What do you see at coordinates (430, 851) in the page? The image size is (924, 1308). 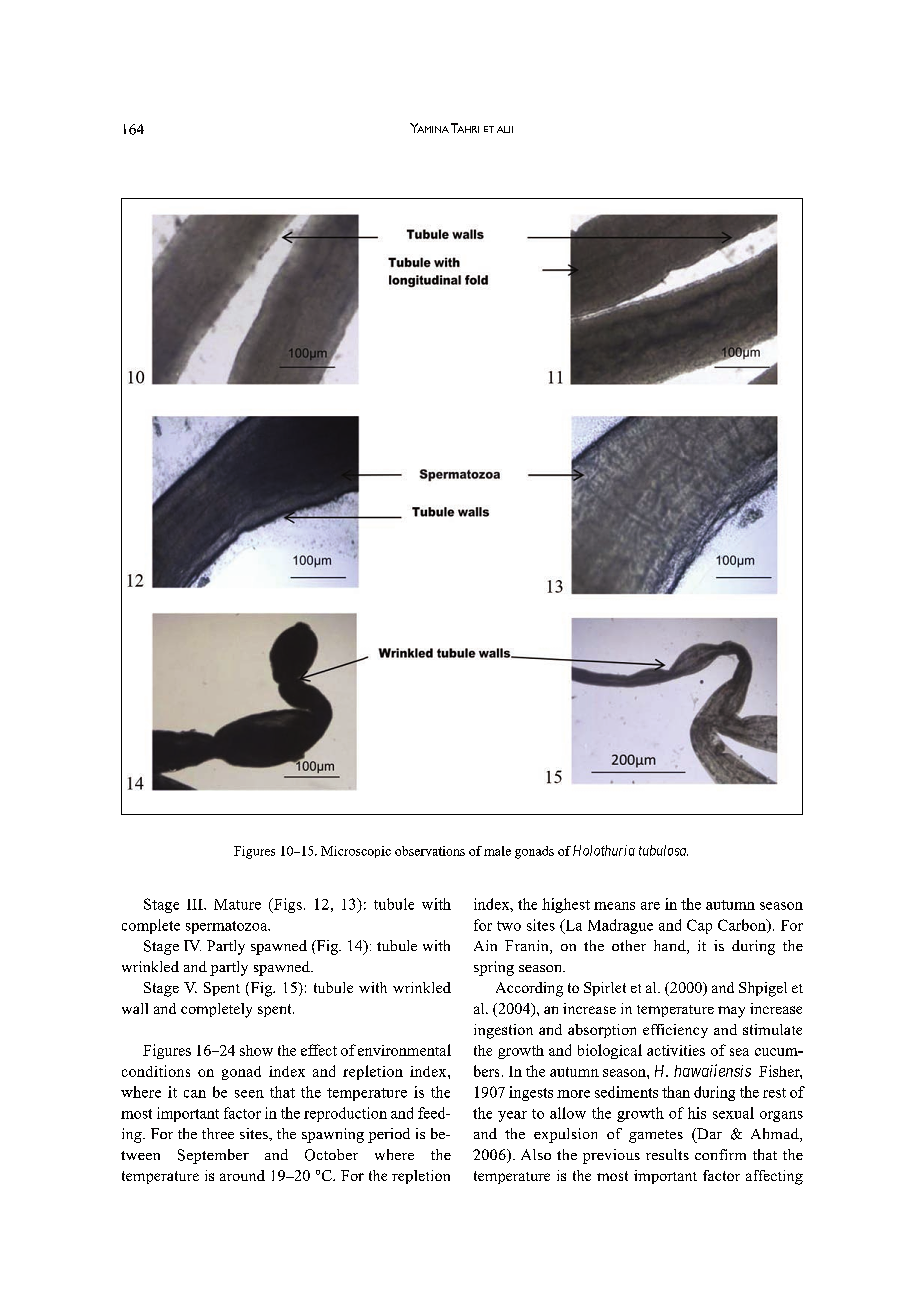 I see `observations` at bounding box center [430, 851].
